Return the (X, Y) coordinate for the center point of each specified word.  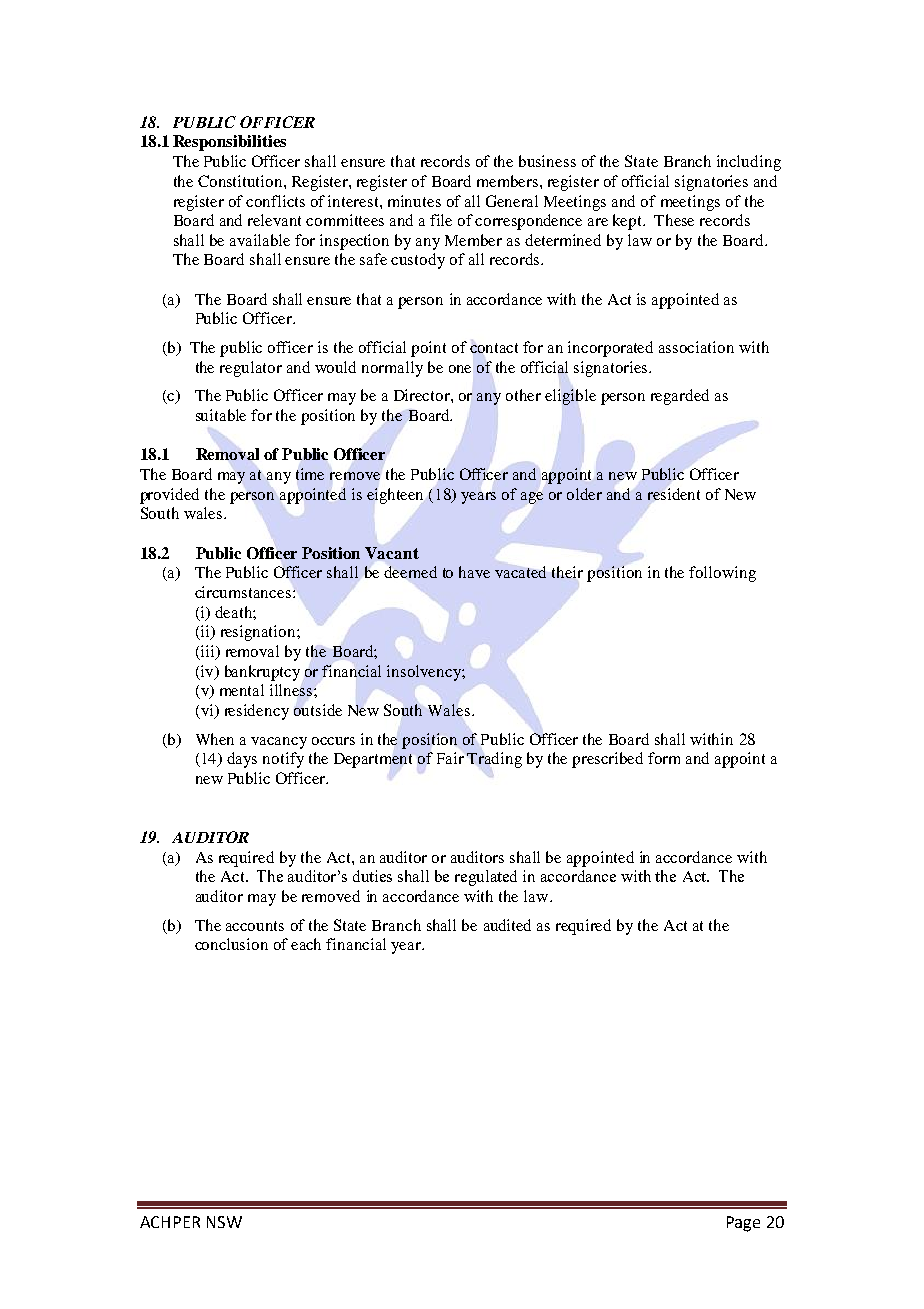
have (474, 572)
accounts (255, 926)
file (441, 220)
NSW (224, 1222)
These (674, 220)
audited (507, 925)
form (664, 758)
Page (743, 1224)
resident (674, 494)
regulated (486, 878)
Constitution (241, 181)
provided (169, 496)
